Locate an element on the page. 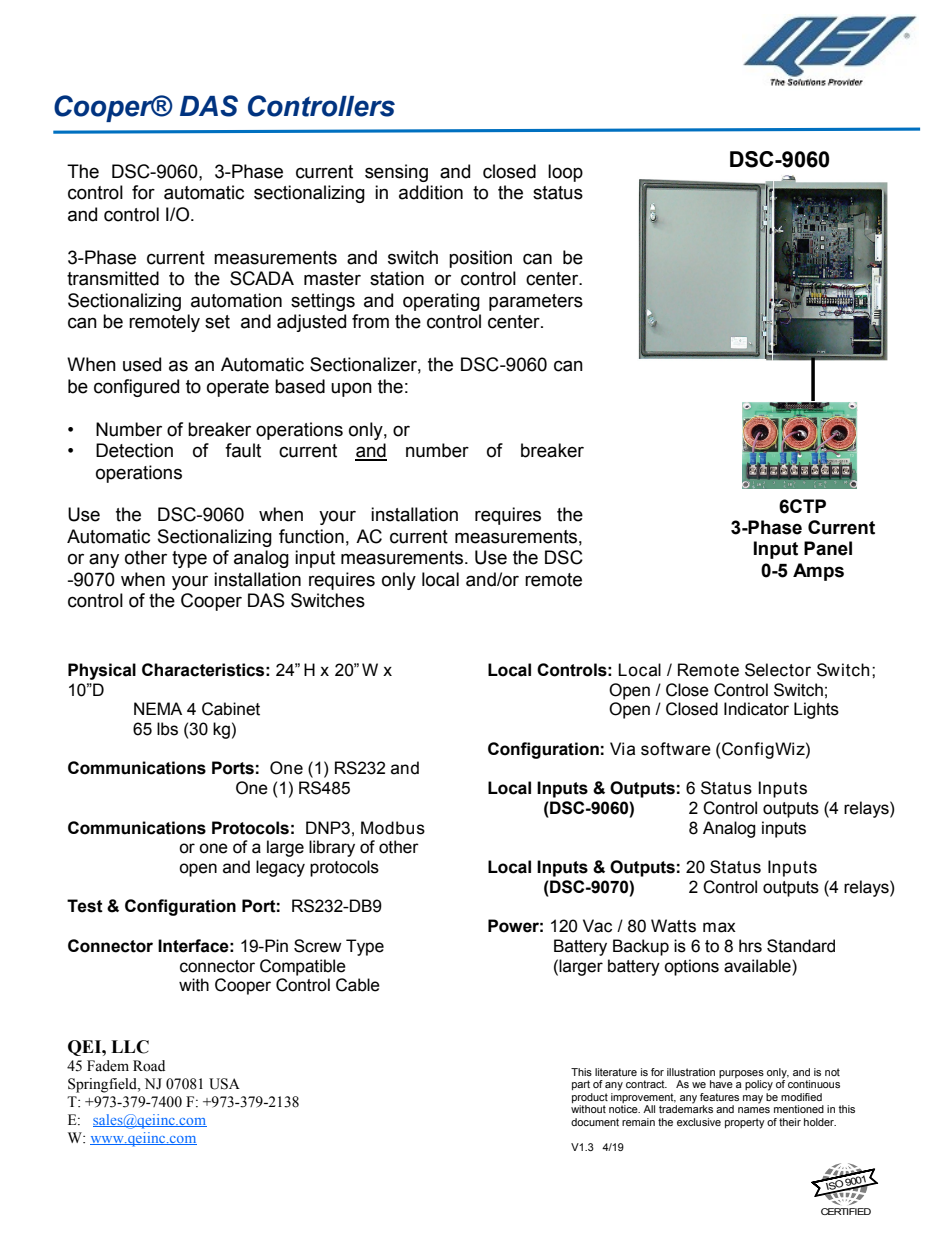  loop is located at coordinates (565, 173).
